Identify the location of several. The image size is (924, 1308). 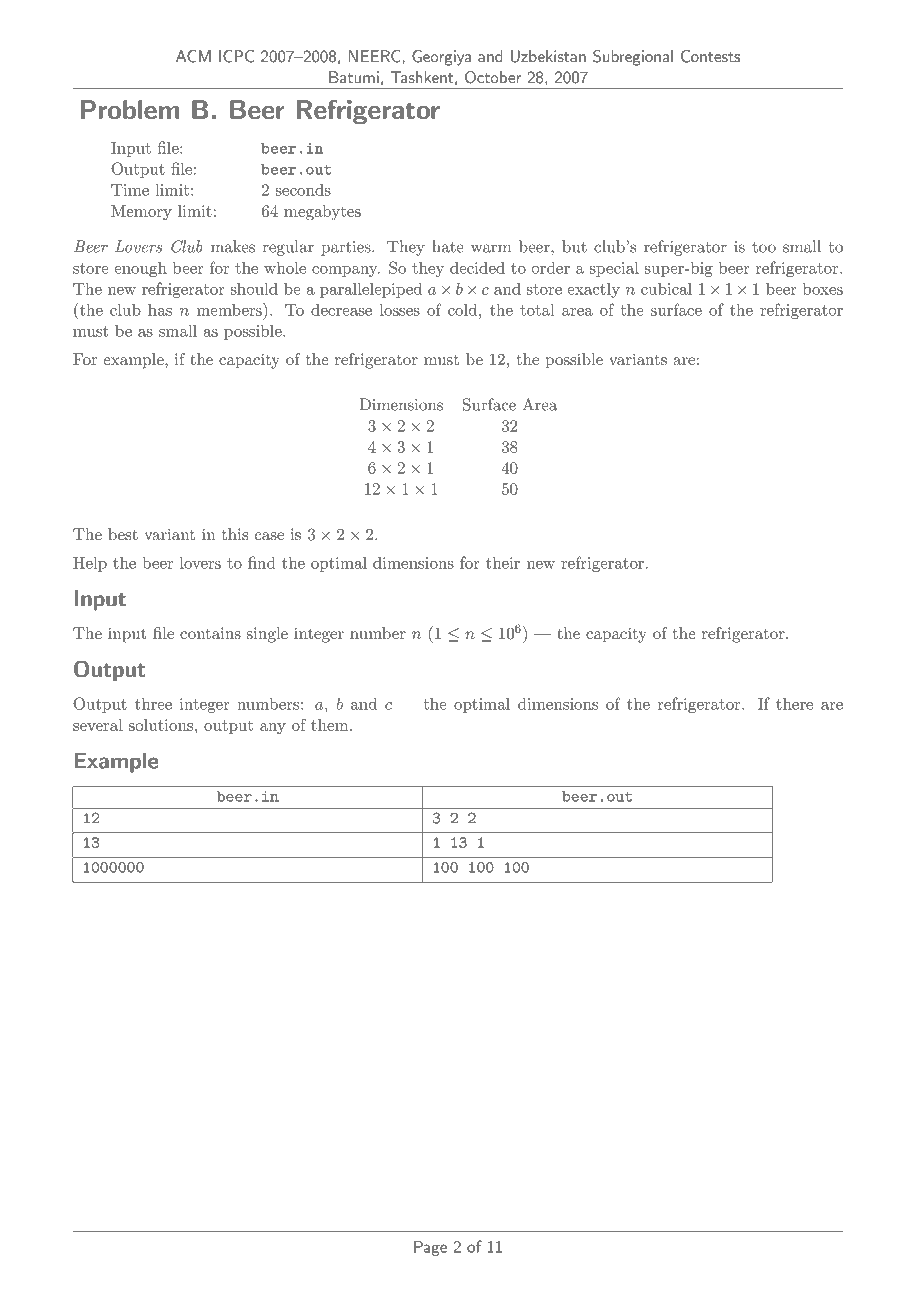
(98, 725).
